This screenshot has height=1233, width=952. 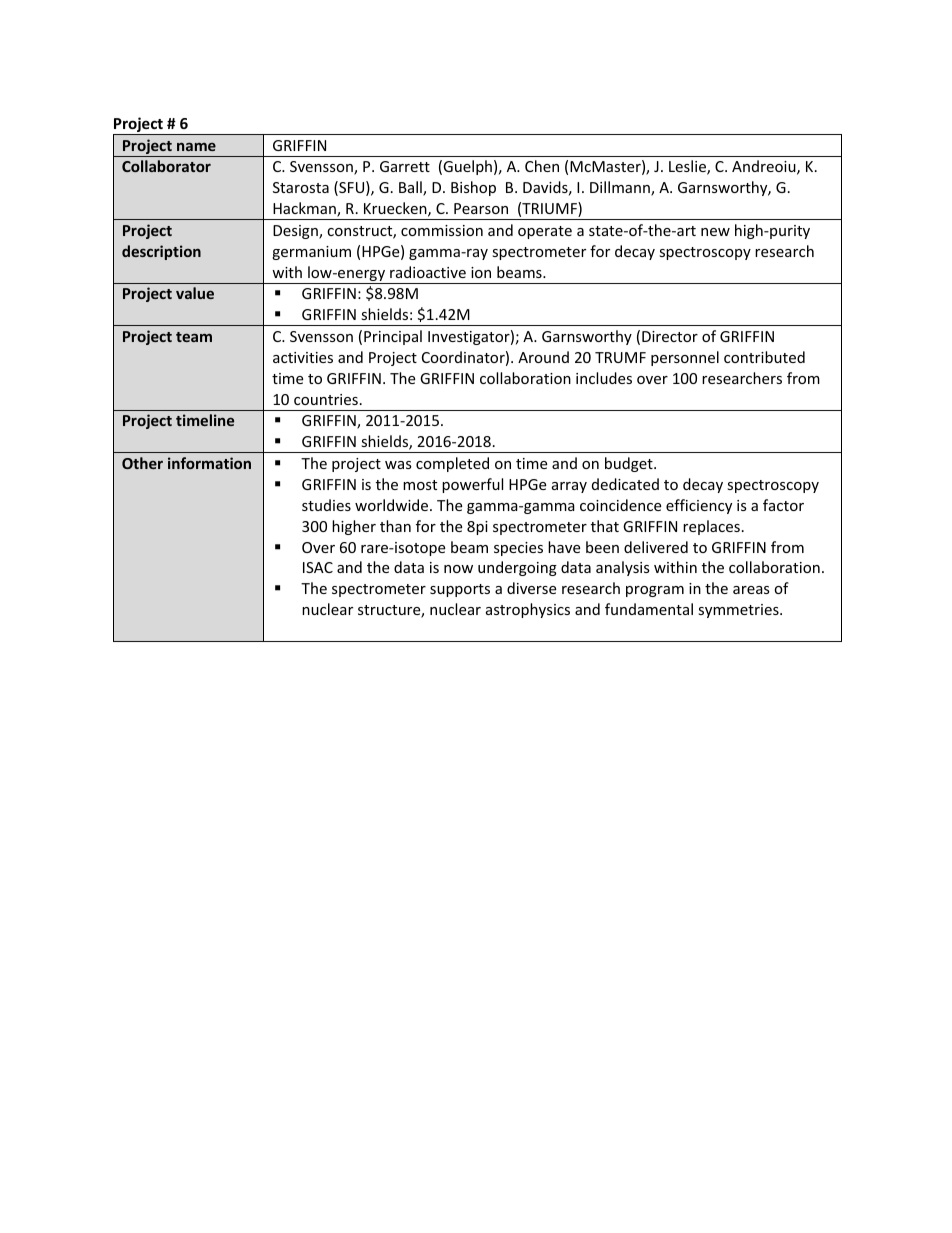 I want to click on supports, so click(x=460, y=590).
